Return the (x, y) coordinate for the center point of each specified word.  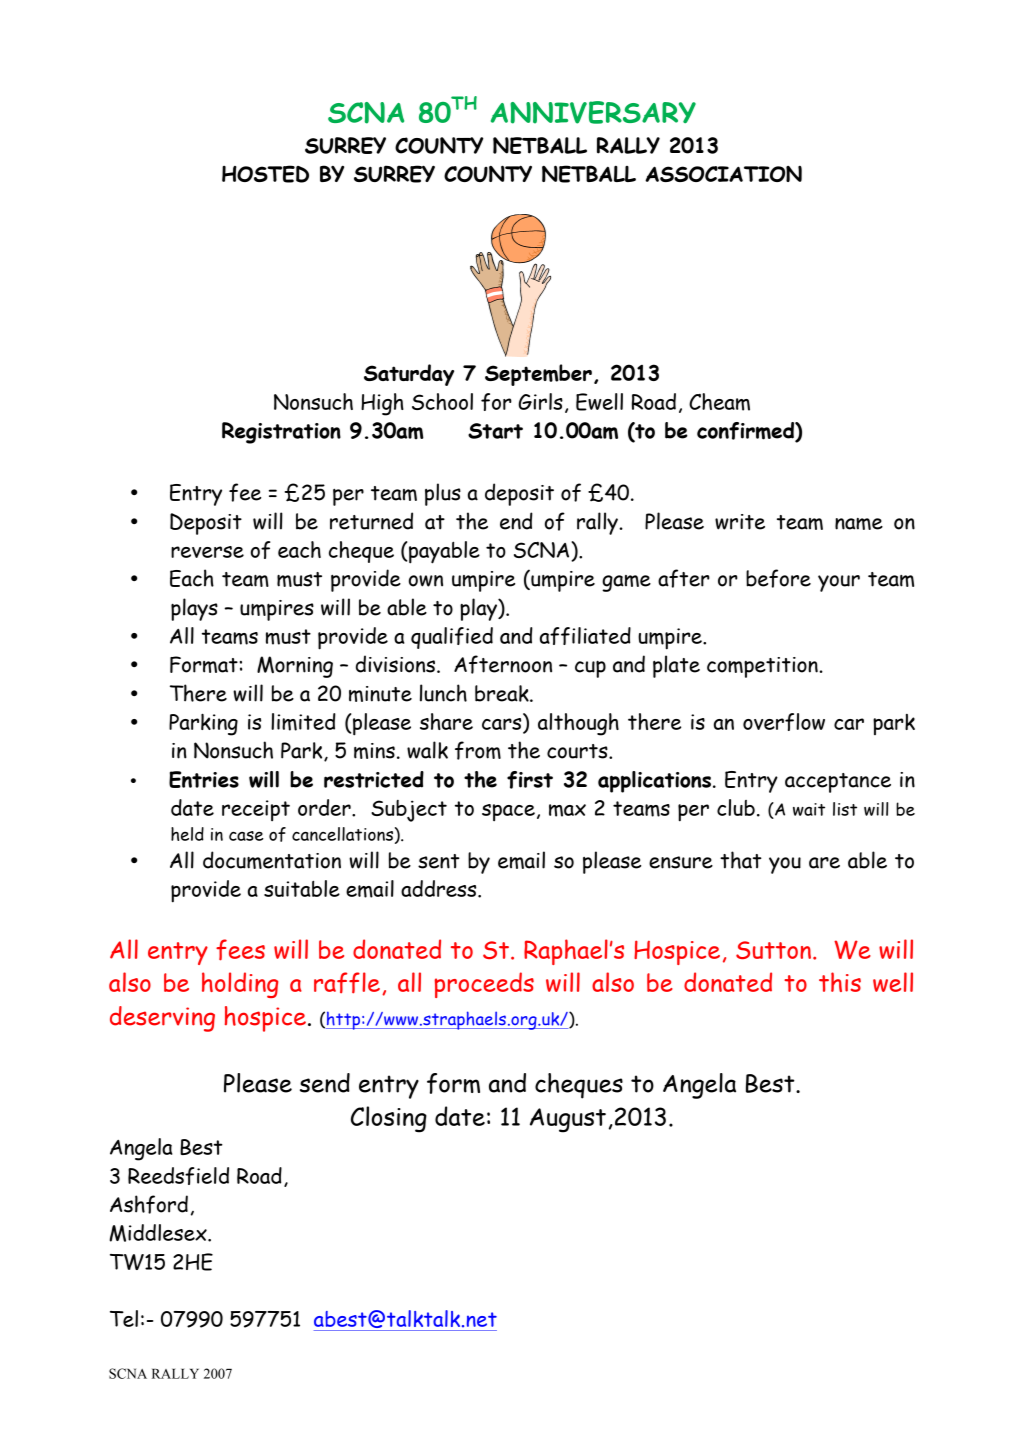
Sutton (773, 950)
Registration (281, 433)
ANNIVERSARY (593, 112)
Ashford (149, 1204)
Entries (204, 779)
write (740, 522)
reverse (207, 552)
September (538, 375)
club (736, 807)
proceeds (484, 985)
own (426, 581)
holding (240, 985)
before (778, 578)
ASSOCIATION (723, 174)
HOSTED (265, 174)
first (530, 780)
